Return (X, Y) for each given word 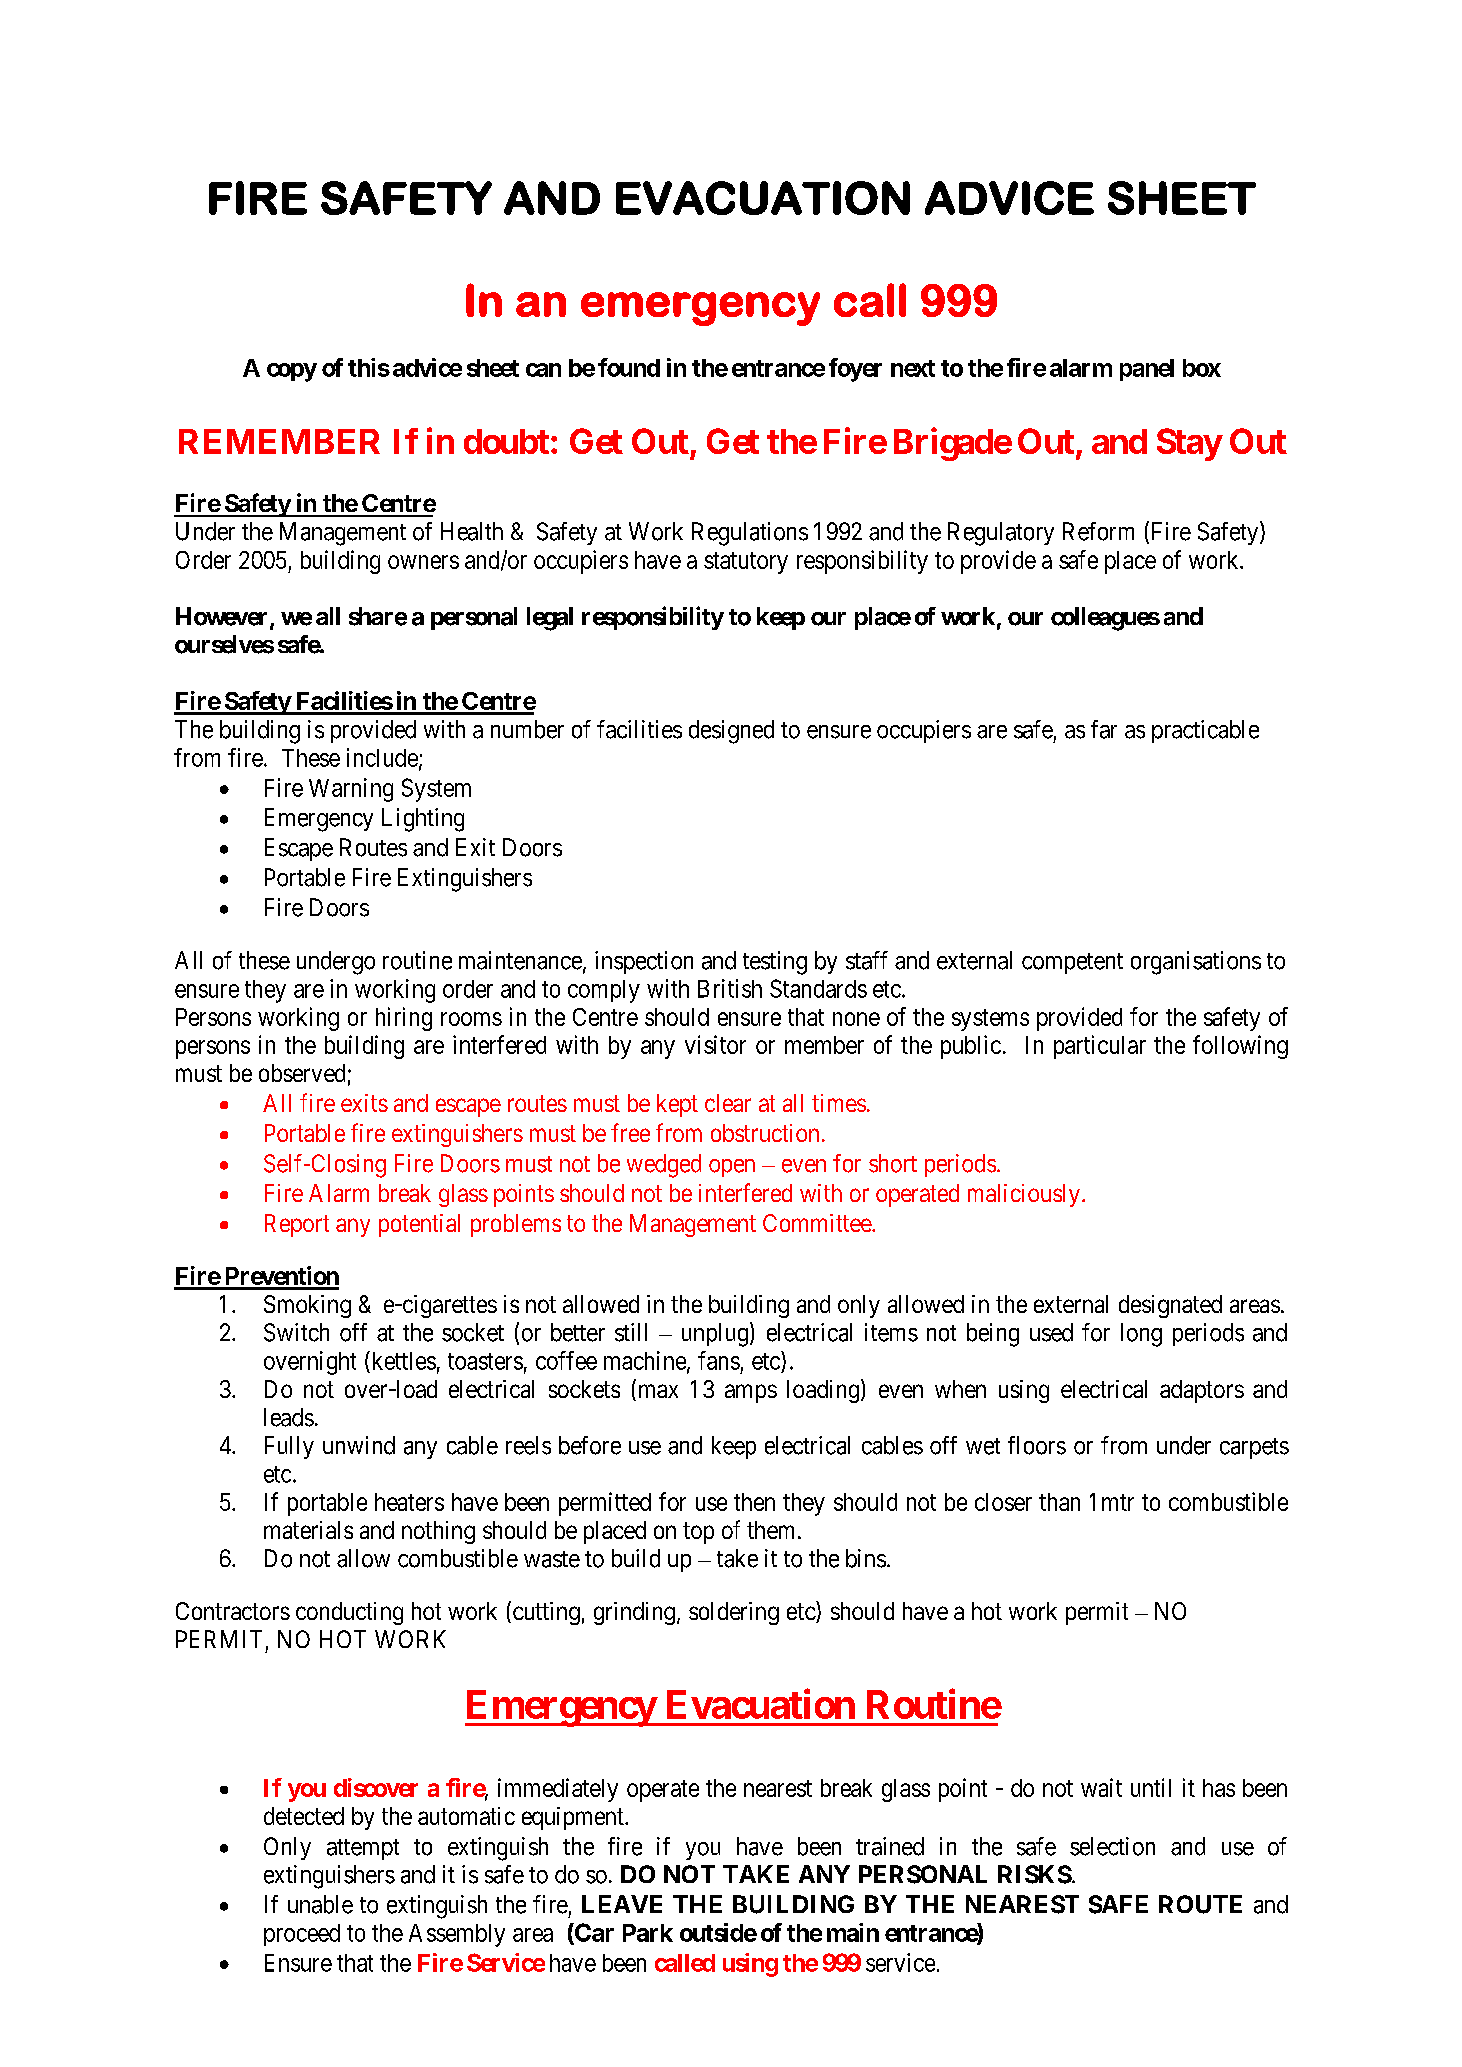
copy (292, 372)
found (629, 367)
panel (1147, 370)
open (732, 1168)
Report (297, 1225)
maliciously (1024, 1195)
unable (320, 1904)
